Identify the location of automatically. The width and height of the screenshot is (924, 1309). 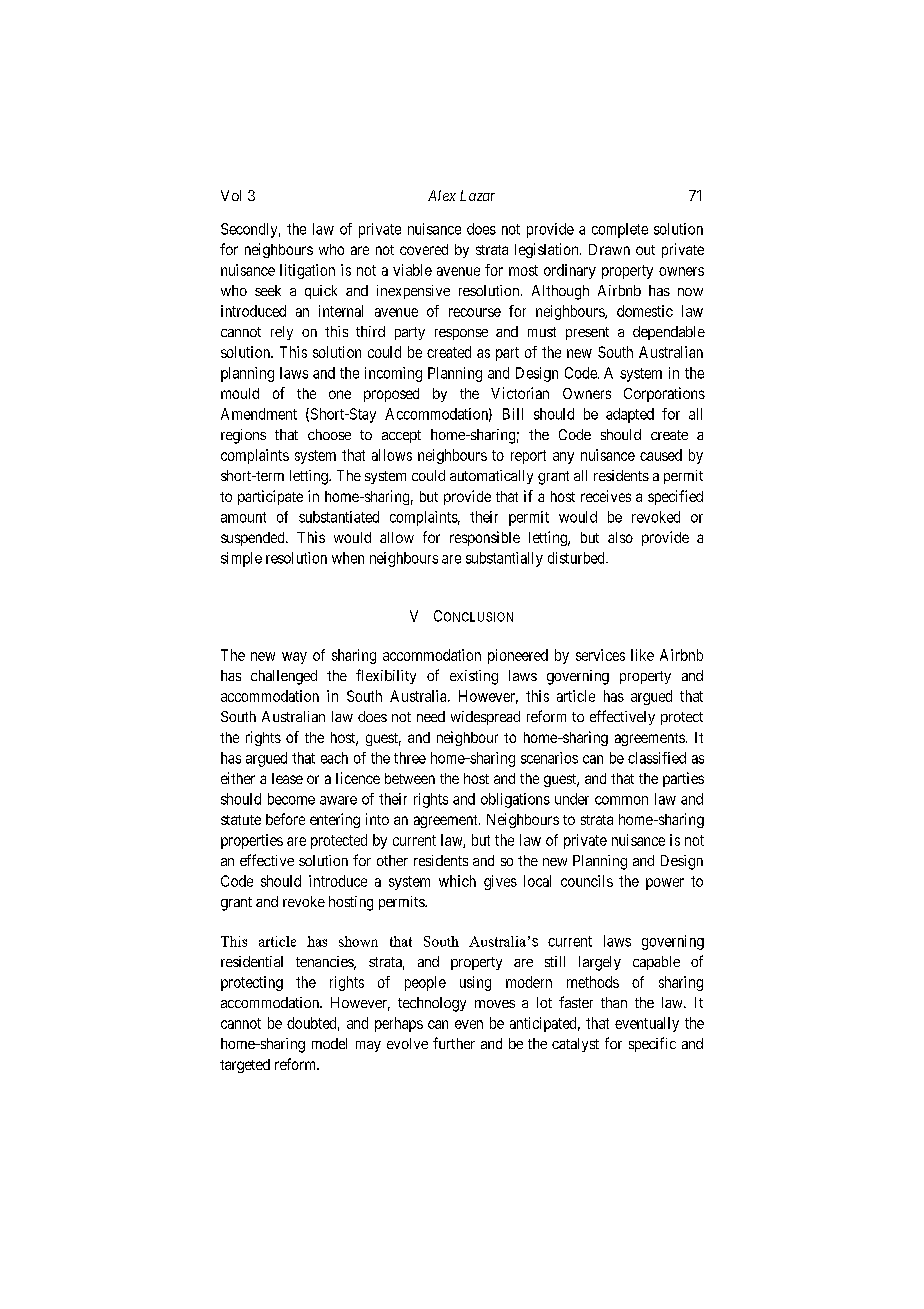
(491, 477).
